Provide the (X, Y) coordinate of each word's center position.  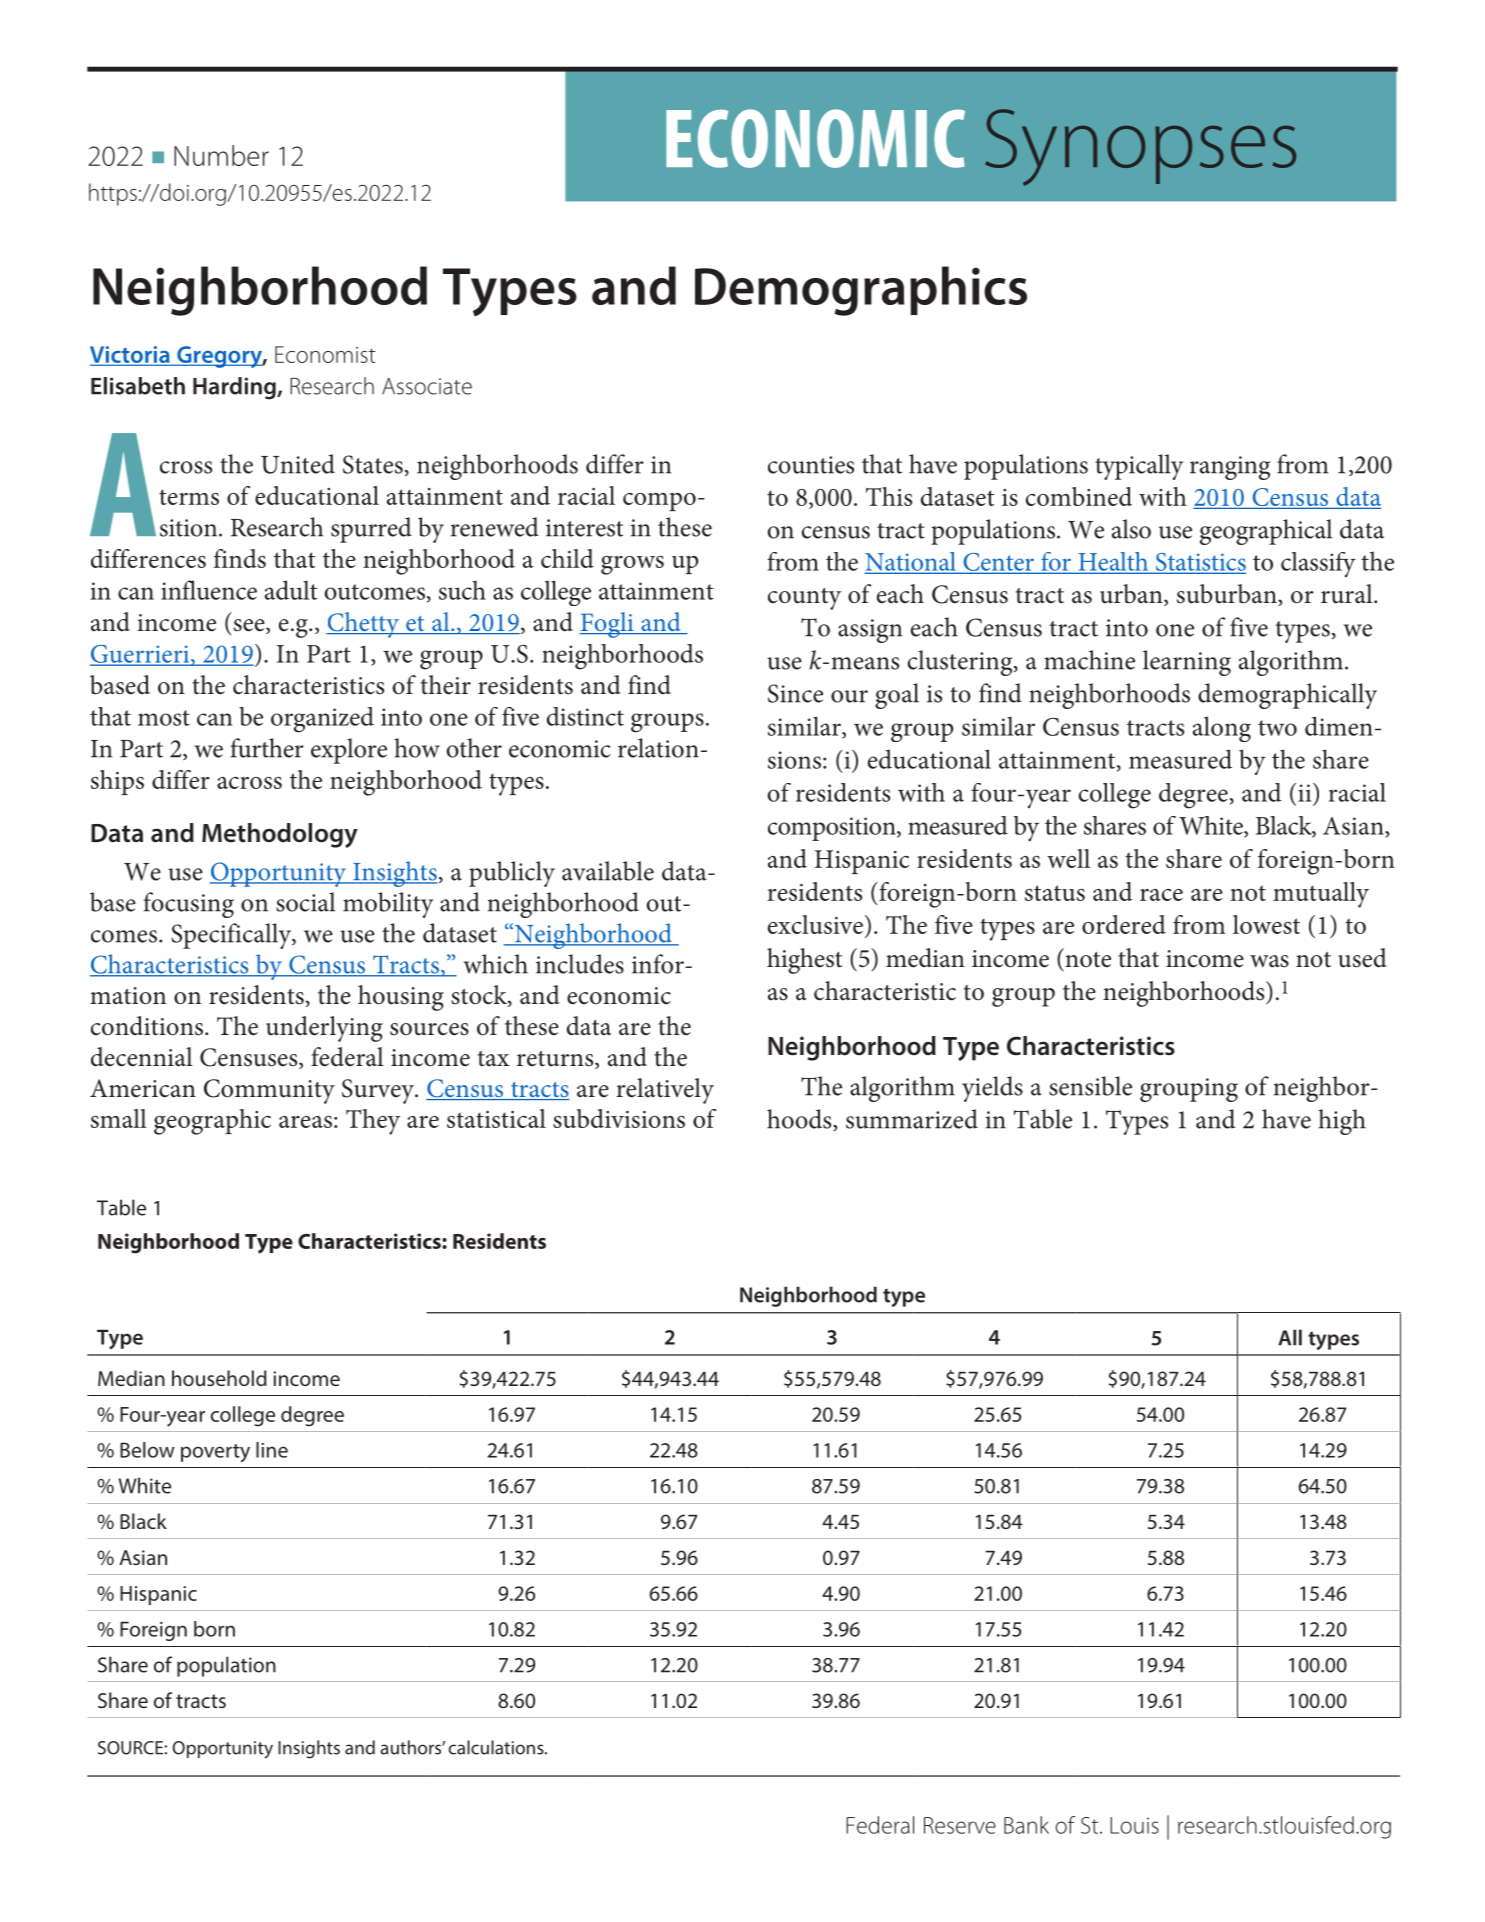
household (219, 1378)
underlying (324, 1029)
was (1269, 961)
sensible (1090, 1086)
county (804, 599)
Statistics (1200, 563)
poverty (215, 1453)
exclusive (815, 924)
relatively (665, 1091)
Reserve (960, 1825)
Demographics (861, 291)
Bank (1026, 1825)
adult (291, 590)
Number (221, 155)
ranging (1230, 468)
